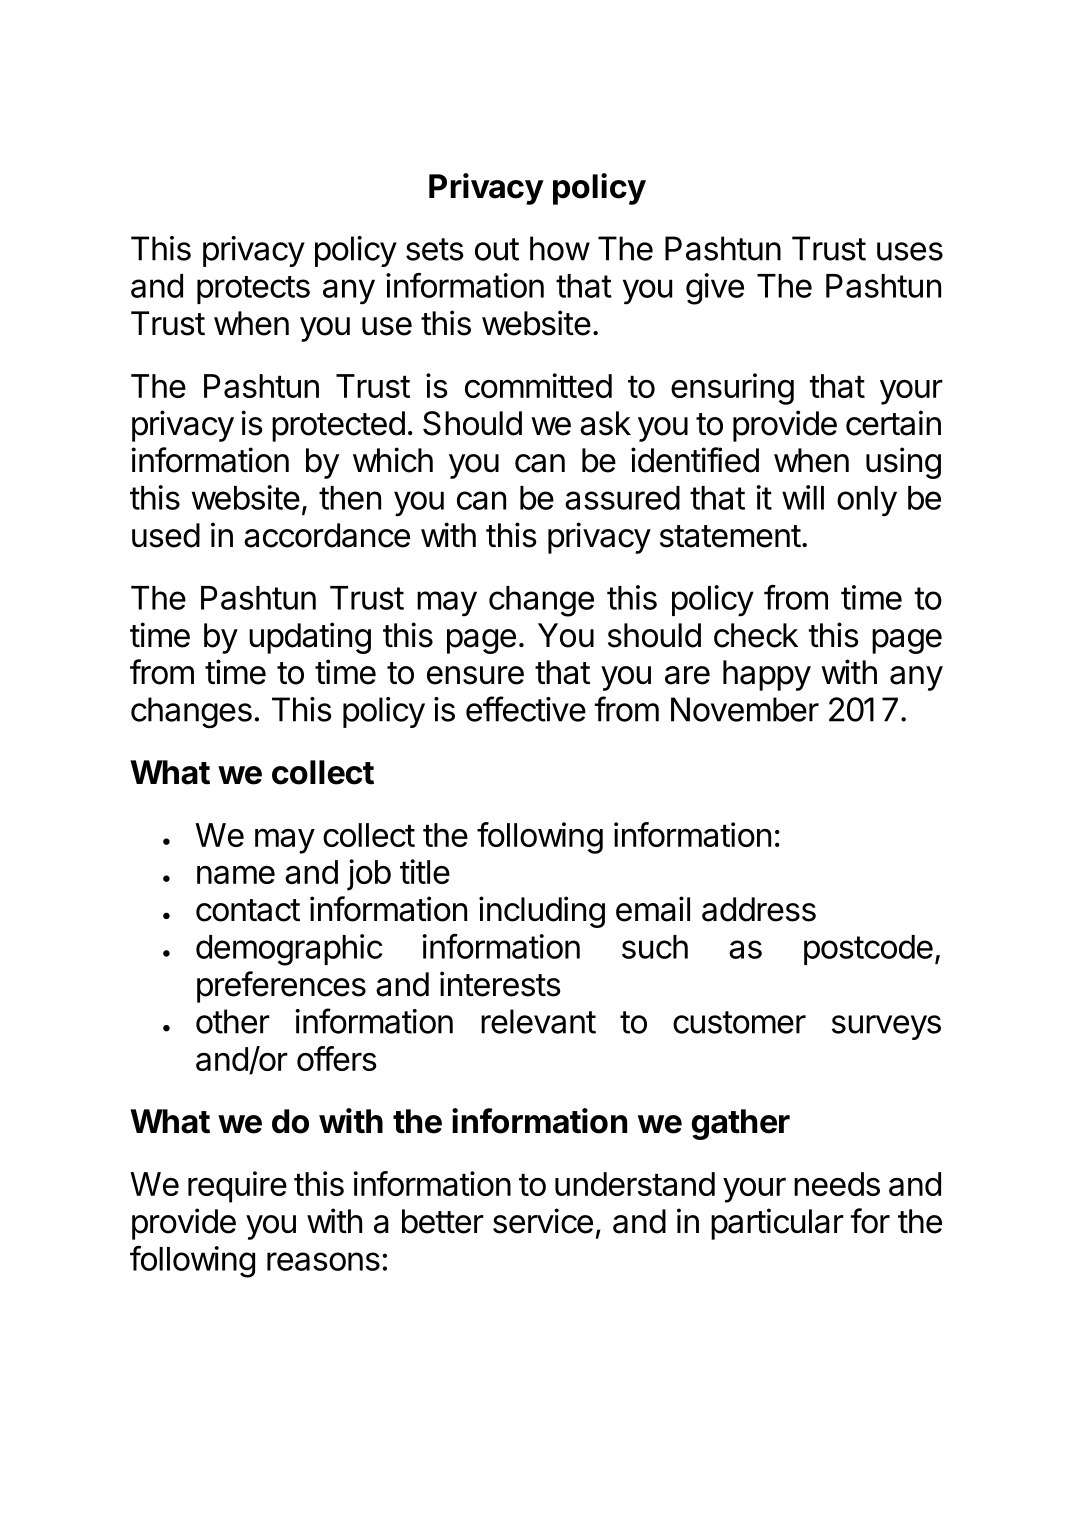  Describe the element at coordinates (253, 290) in the screenshot. I see `protects` at that location.
